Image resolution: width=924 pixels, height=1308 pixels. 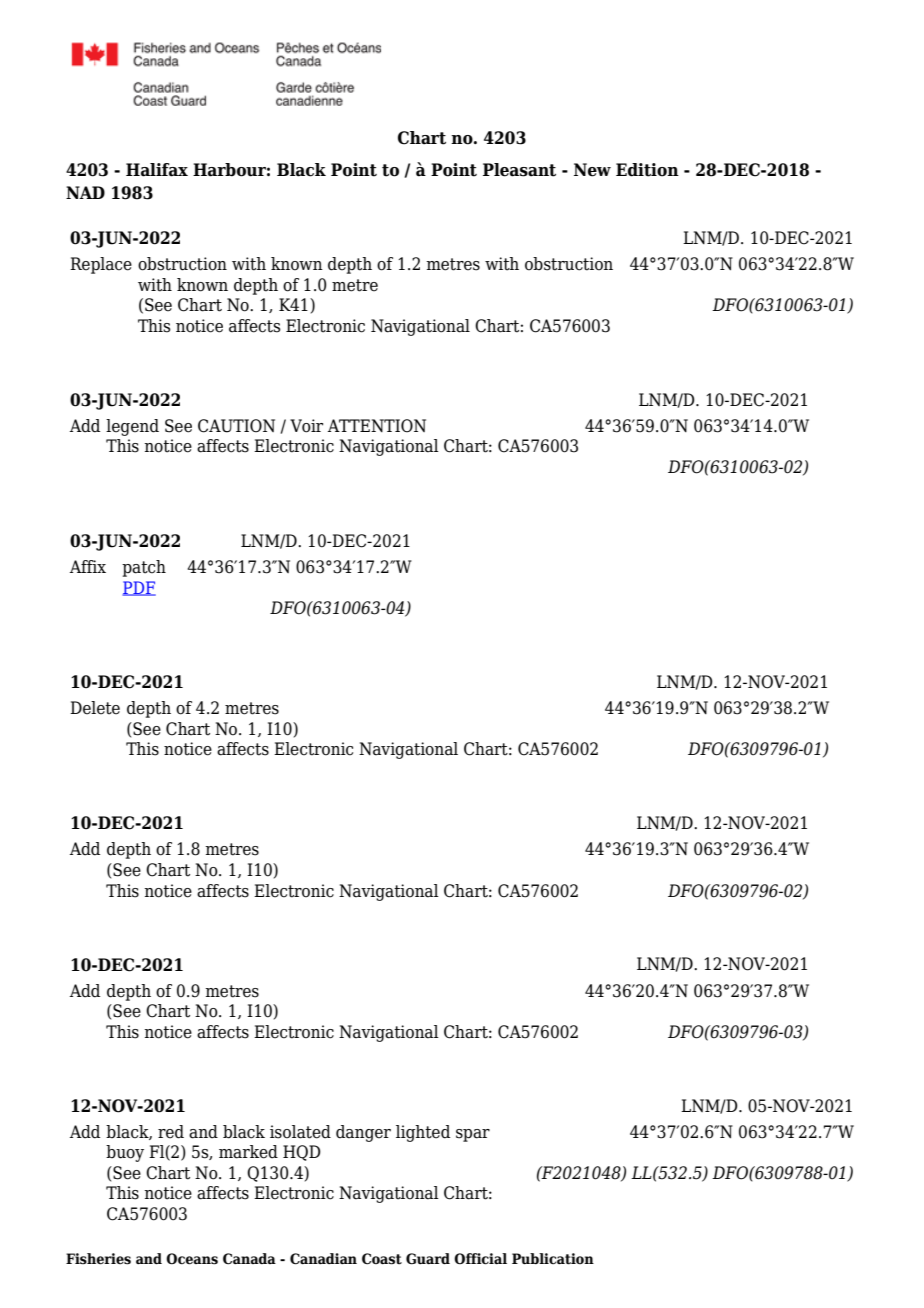 What do you see at coordinates (139, 588) in the document?
I see `PDF` at bounding box center [139, 588].
